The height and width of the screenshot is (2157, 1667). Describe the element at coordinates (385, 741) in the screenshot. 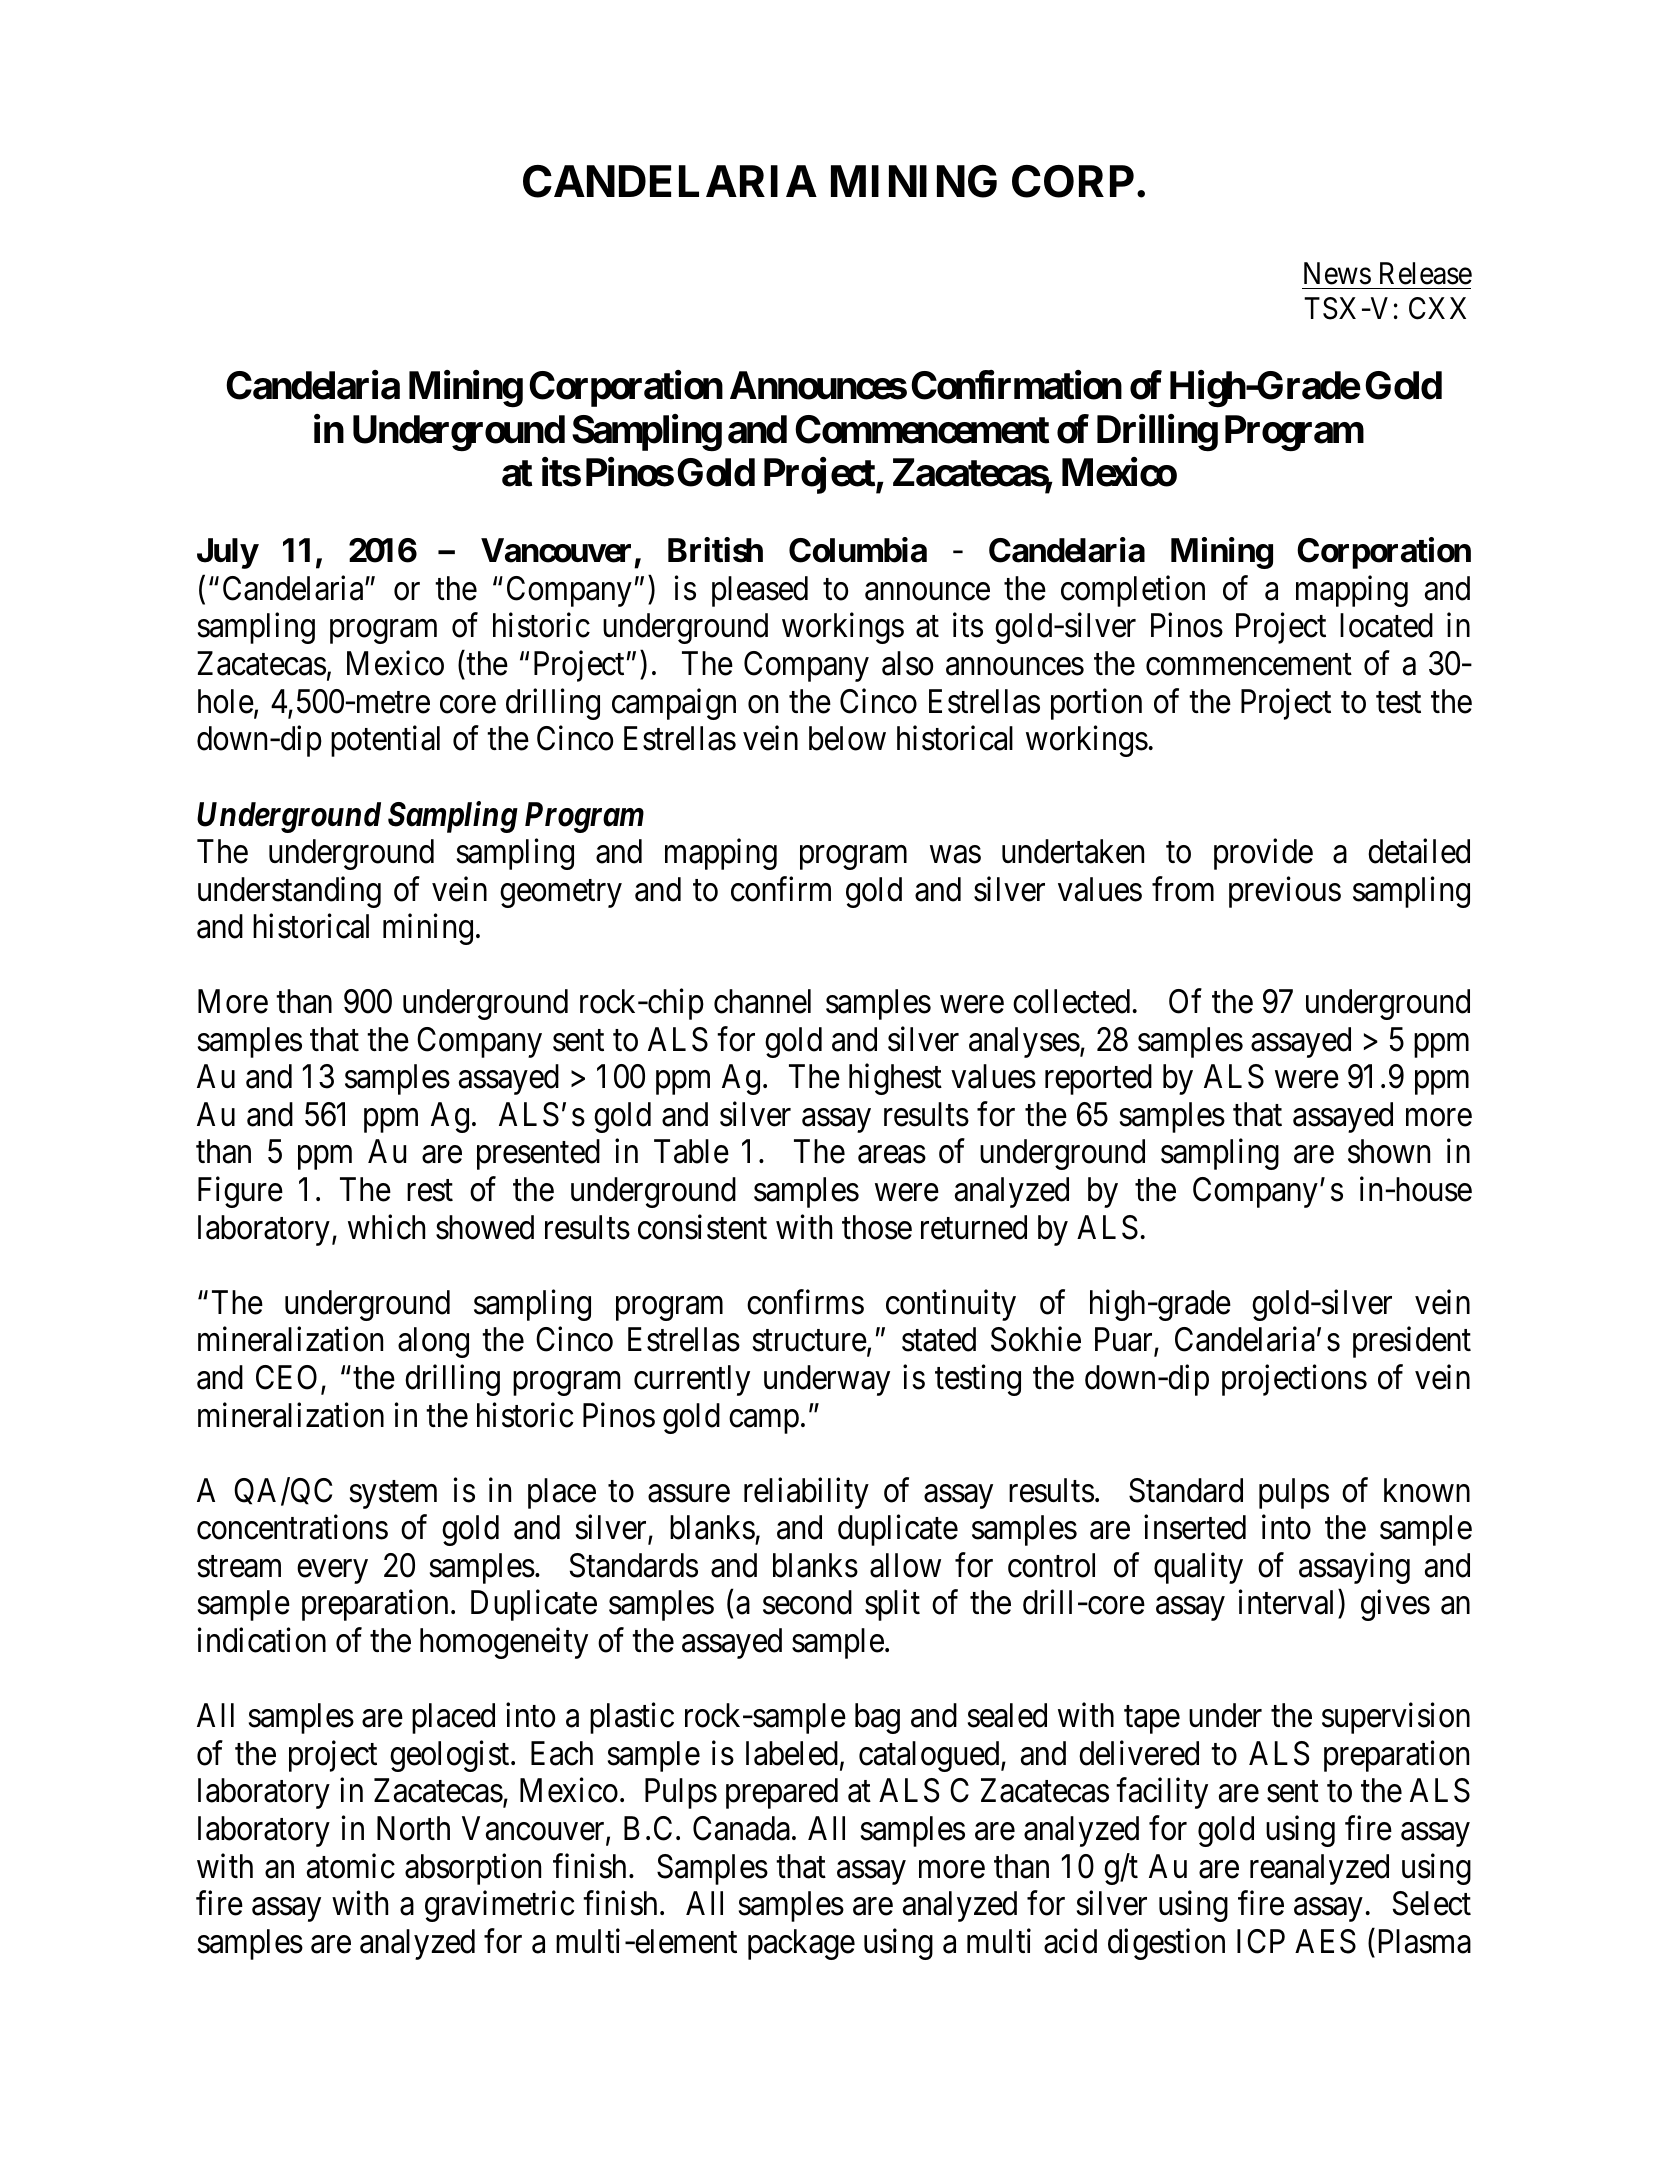

I see `potential` at that location.
